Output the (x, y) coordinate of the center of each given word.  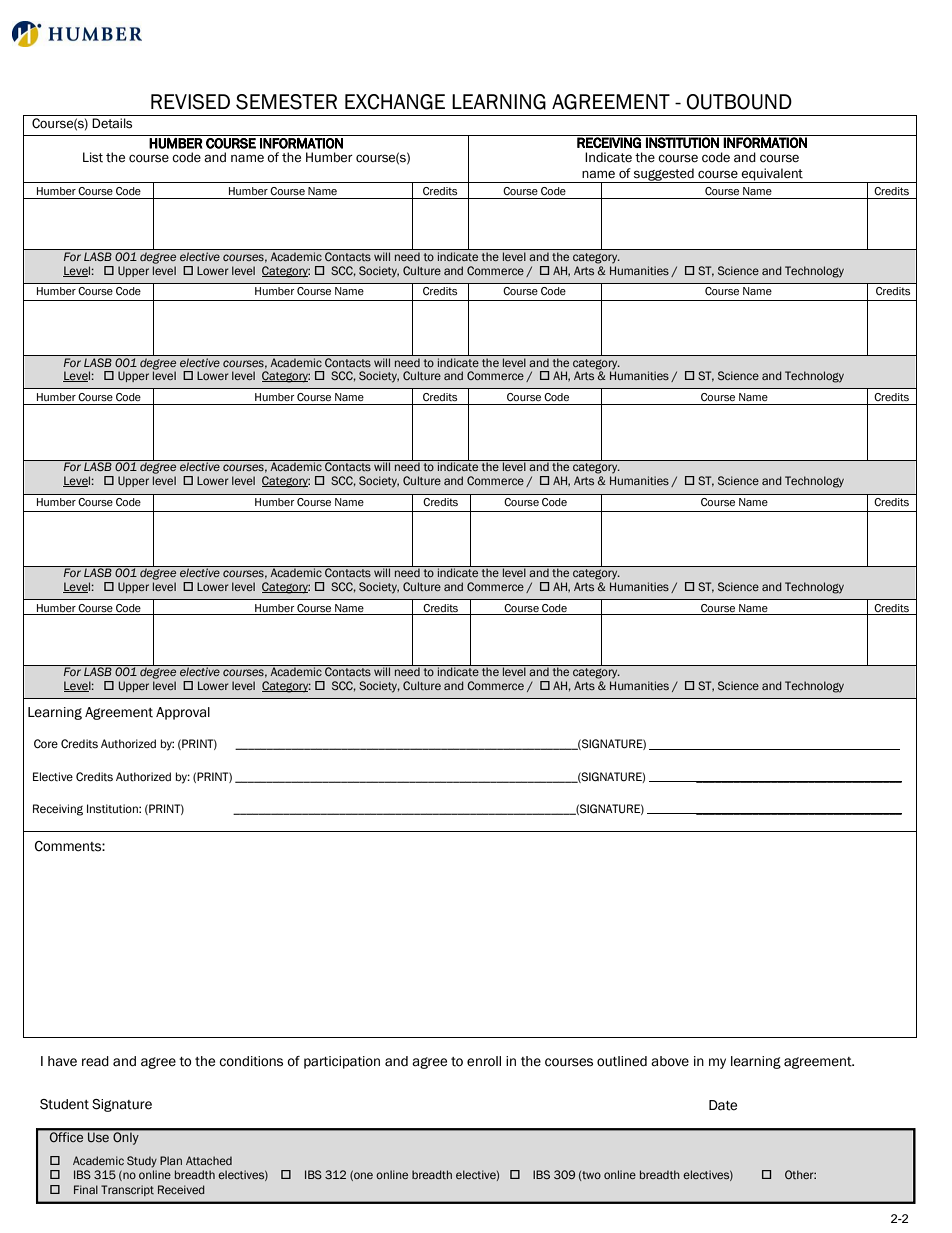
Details (112, 123)
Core (46, 744)
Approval (183, 713)
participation (342, 1062)
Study (142, 1162)
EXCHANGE (395, 102)
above (670, 1061)
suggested (664, 175)
